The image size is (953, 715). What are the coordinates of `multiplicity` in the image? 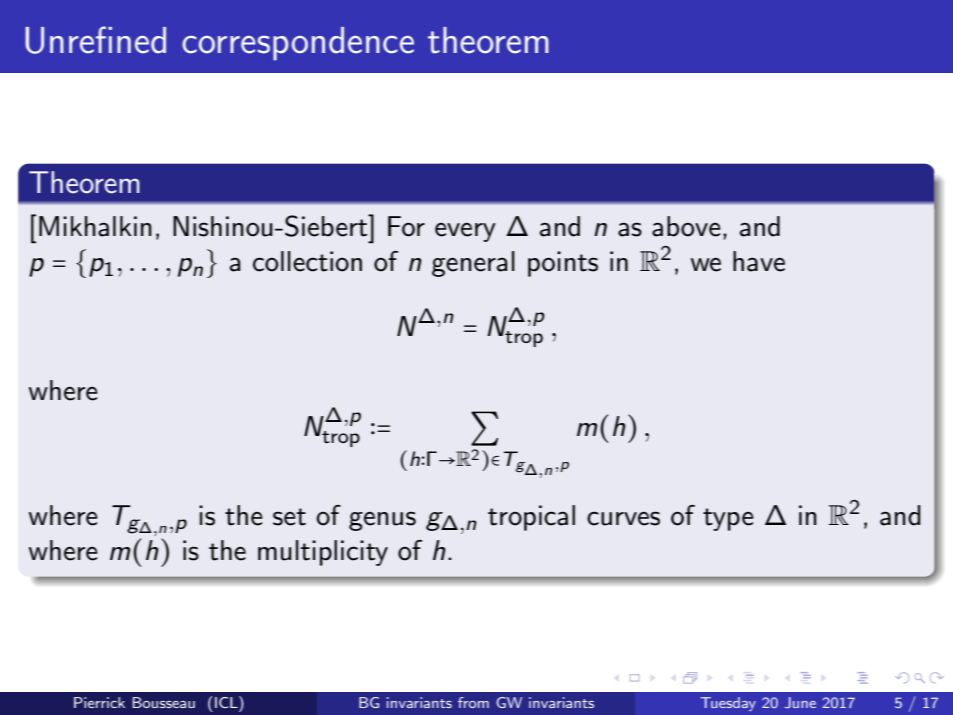 It's located at (323, 553).
